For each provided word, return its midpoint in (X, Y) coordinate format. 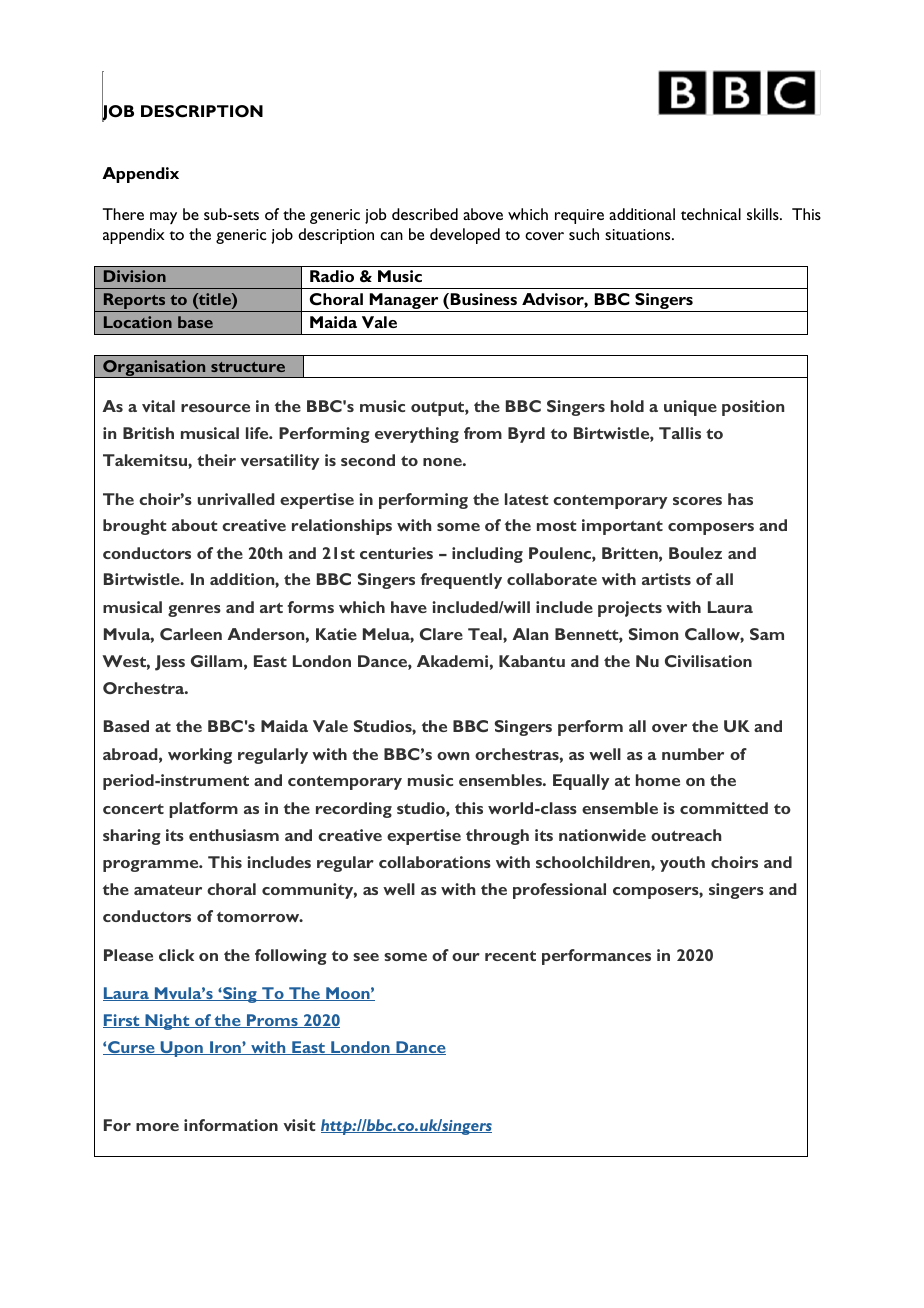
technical (711, 214)
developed (465, 236)
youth (682, 864)
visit (299, 1125)
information (231, 1125)
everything (417, 435)
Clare (441, 634)
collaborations (435, 862)
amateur (168, 890)
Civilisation (708, 661)
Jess (170, 663)
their (216, 460)
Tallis (680, 433)
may (163, 218)
